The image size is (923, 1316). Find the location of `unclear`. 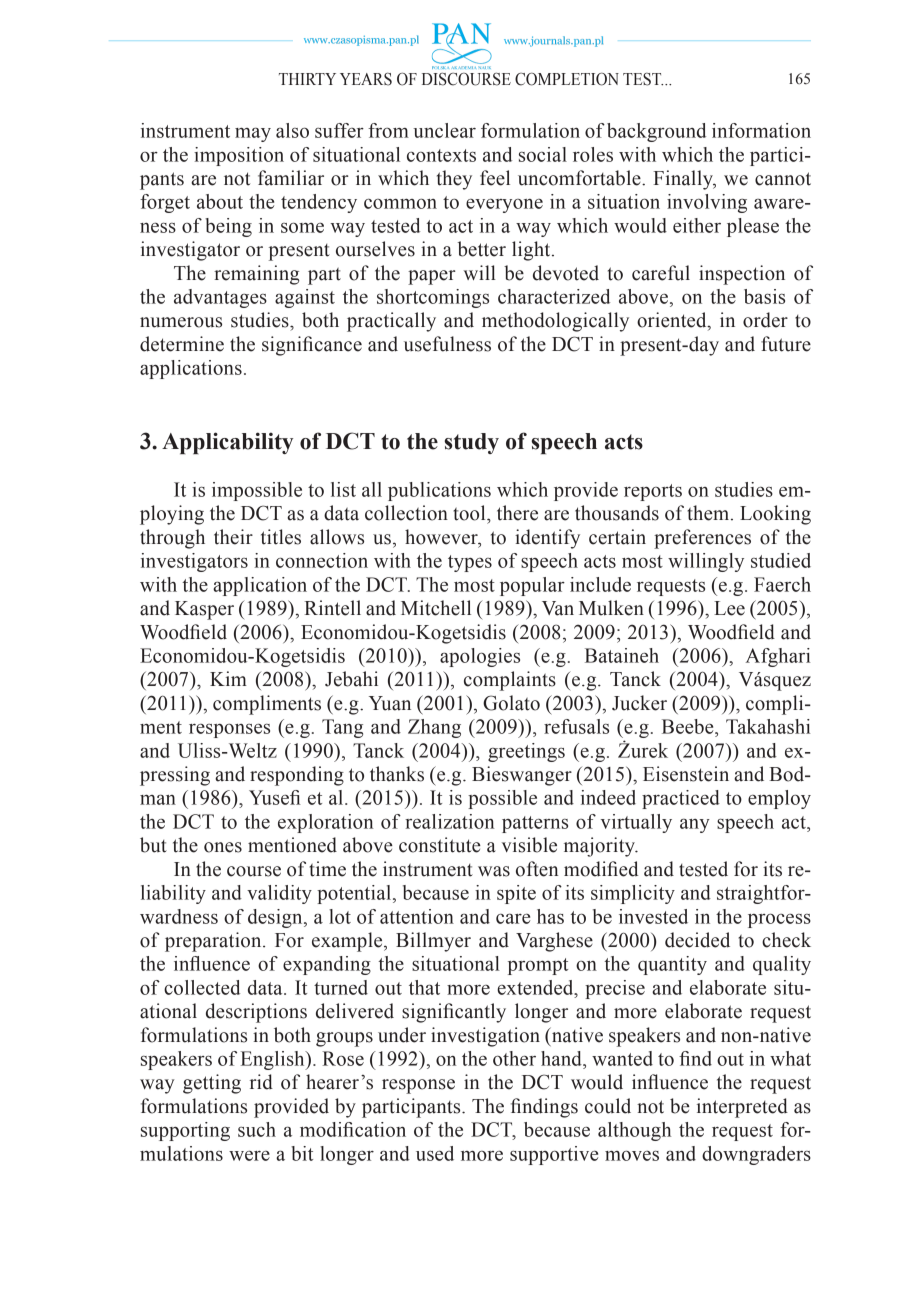

unclear is located at coordinates (444, 130).
